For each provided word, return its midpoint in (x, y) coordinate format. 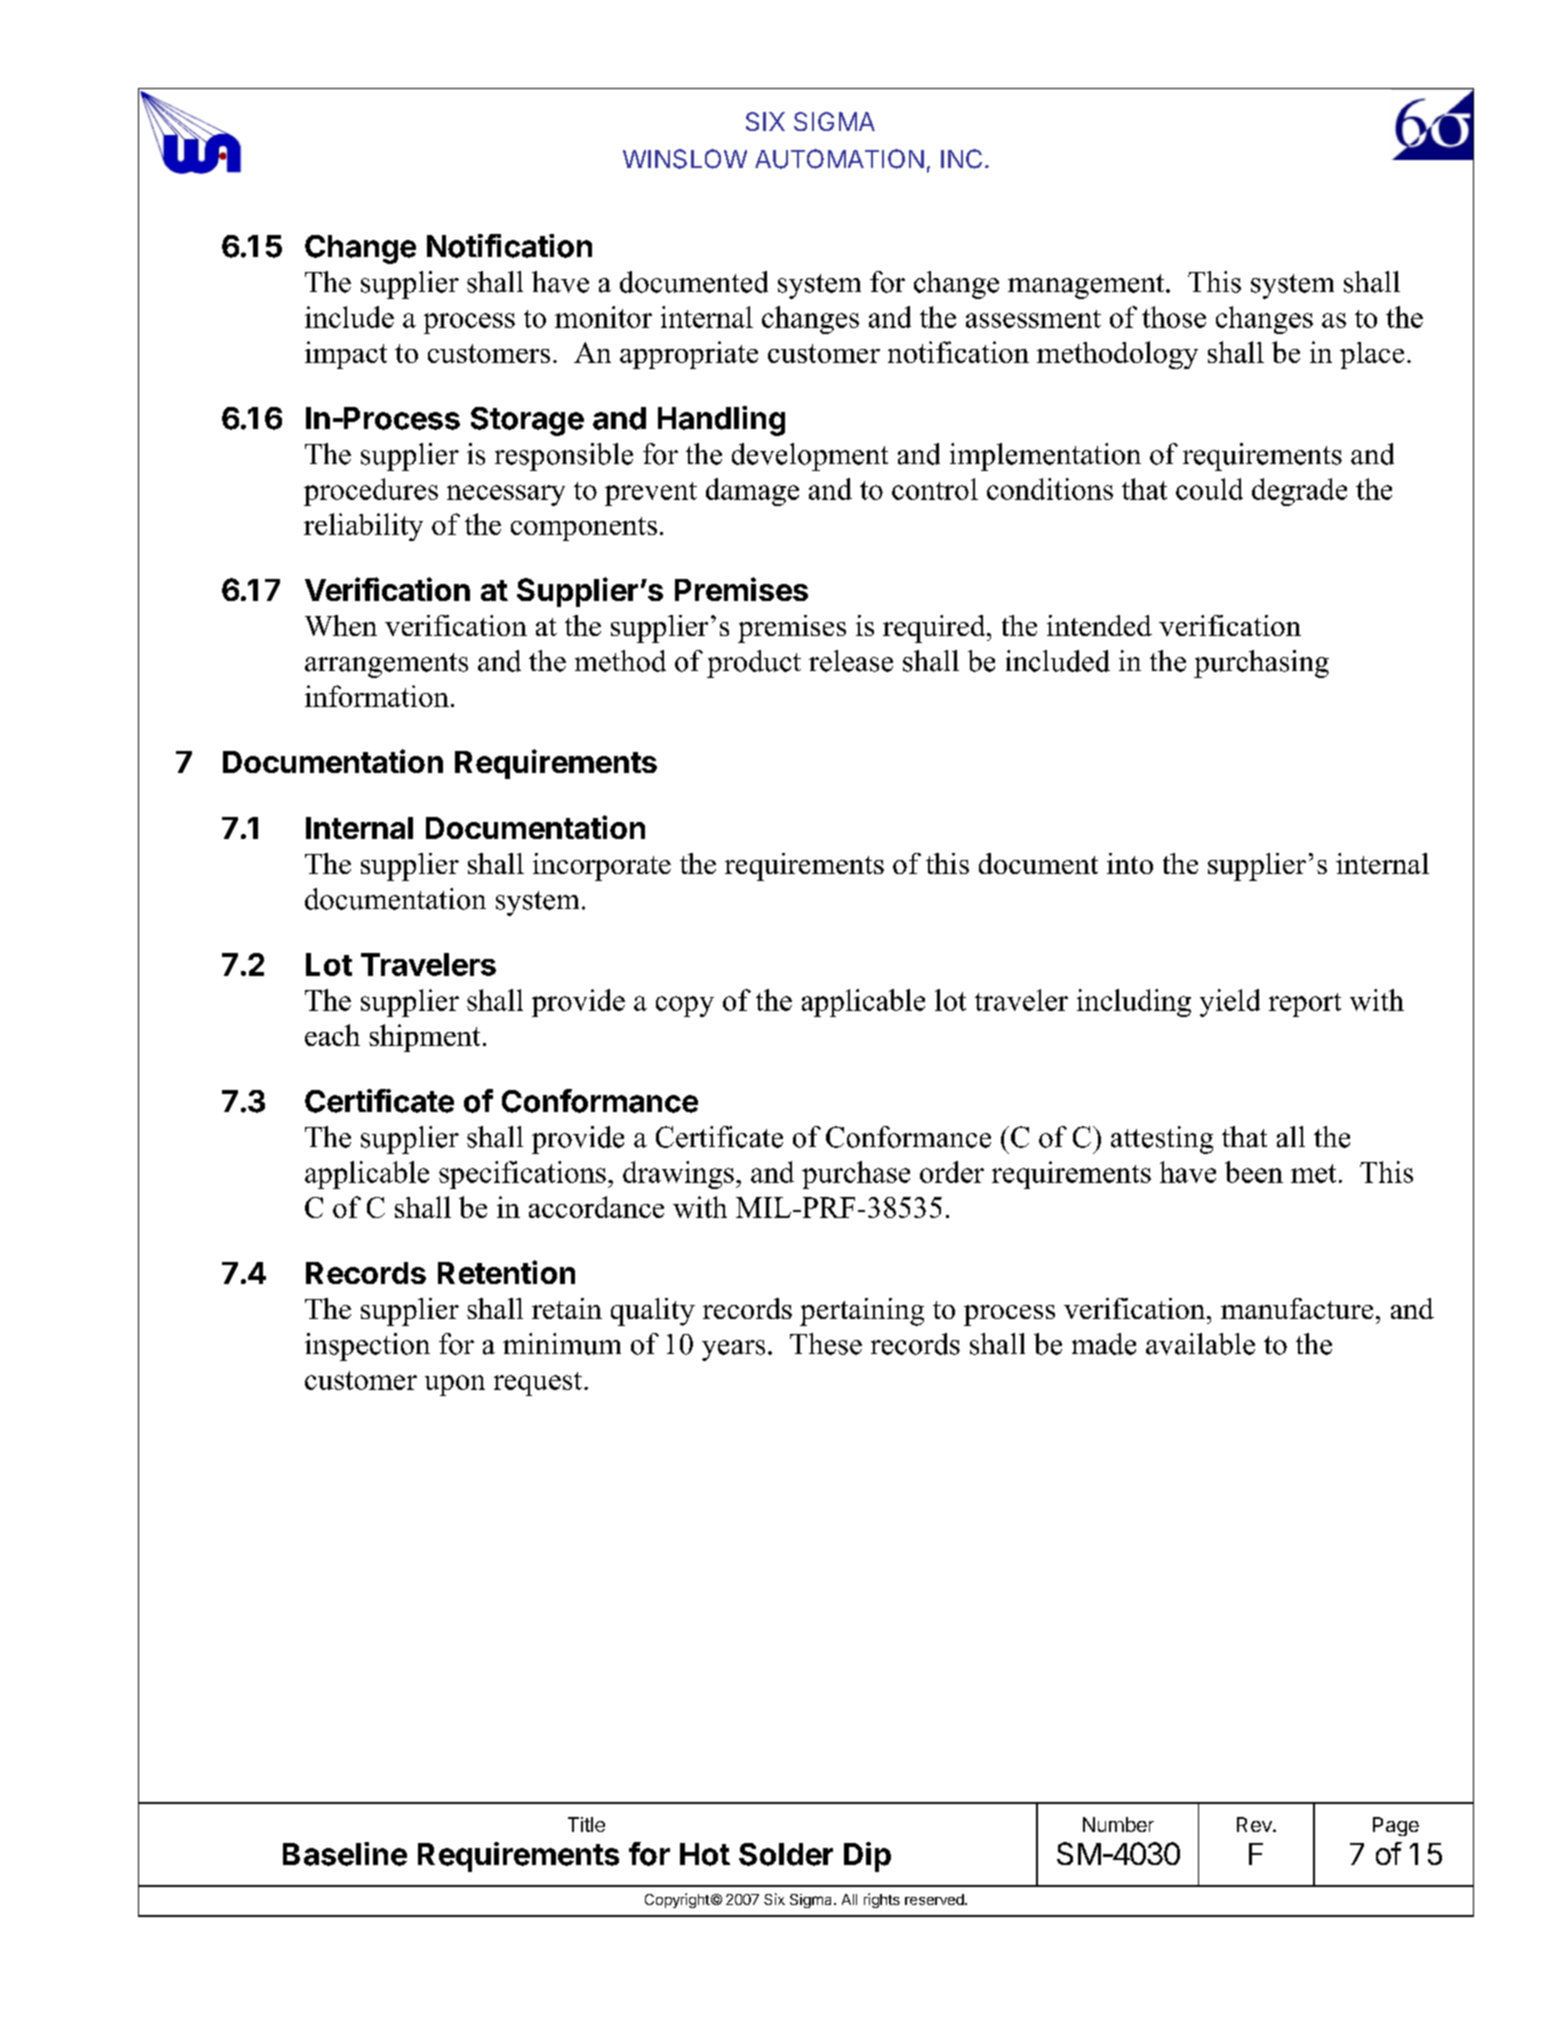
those (1174, 317)
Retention (506, 1272)
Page (1396, 1826)
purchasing (1261, 664)
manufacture (1297, 1308)
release (851, 661)
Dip (867, 1857)
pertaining (862, 1312)
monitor (603, 317)
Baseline (345, 1854)
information (377, 696)
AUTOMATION (839, 159)
